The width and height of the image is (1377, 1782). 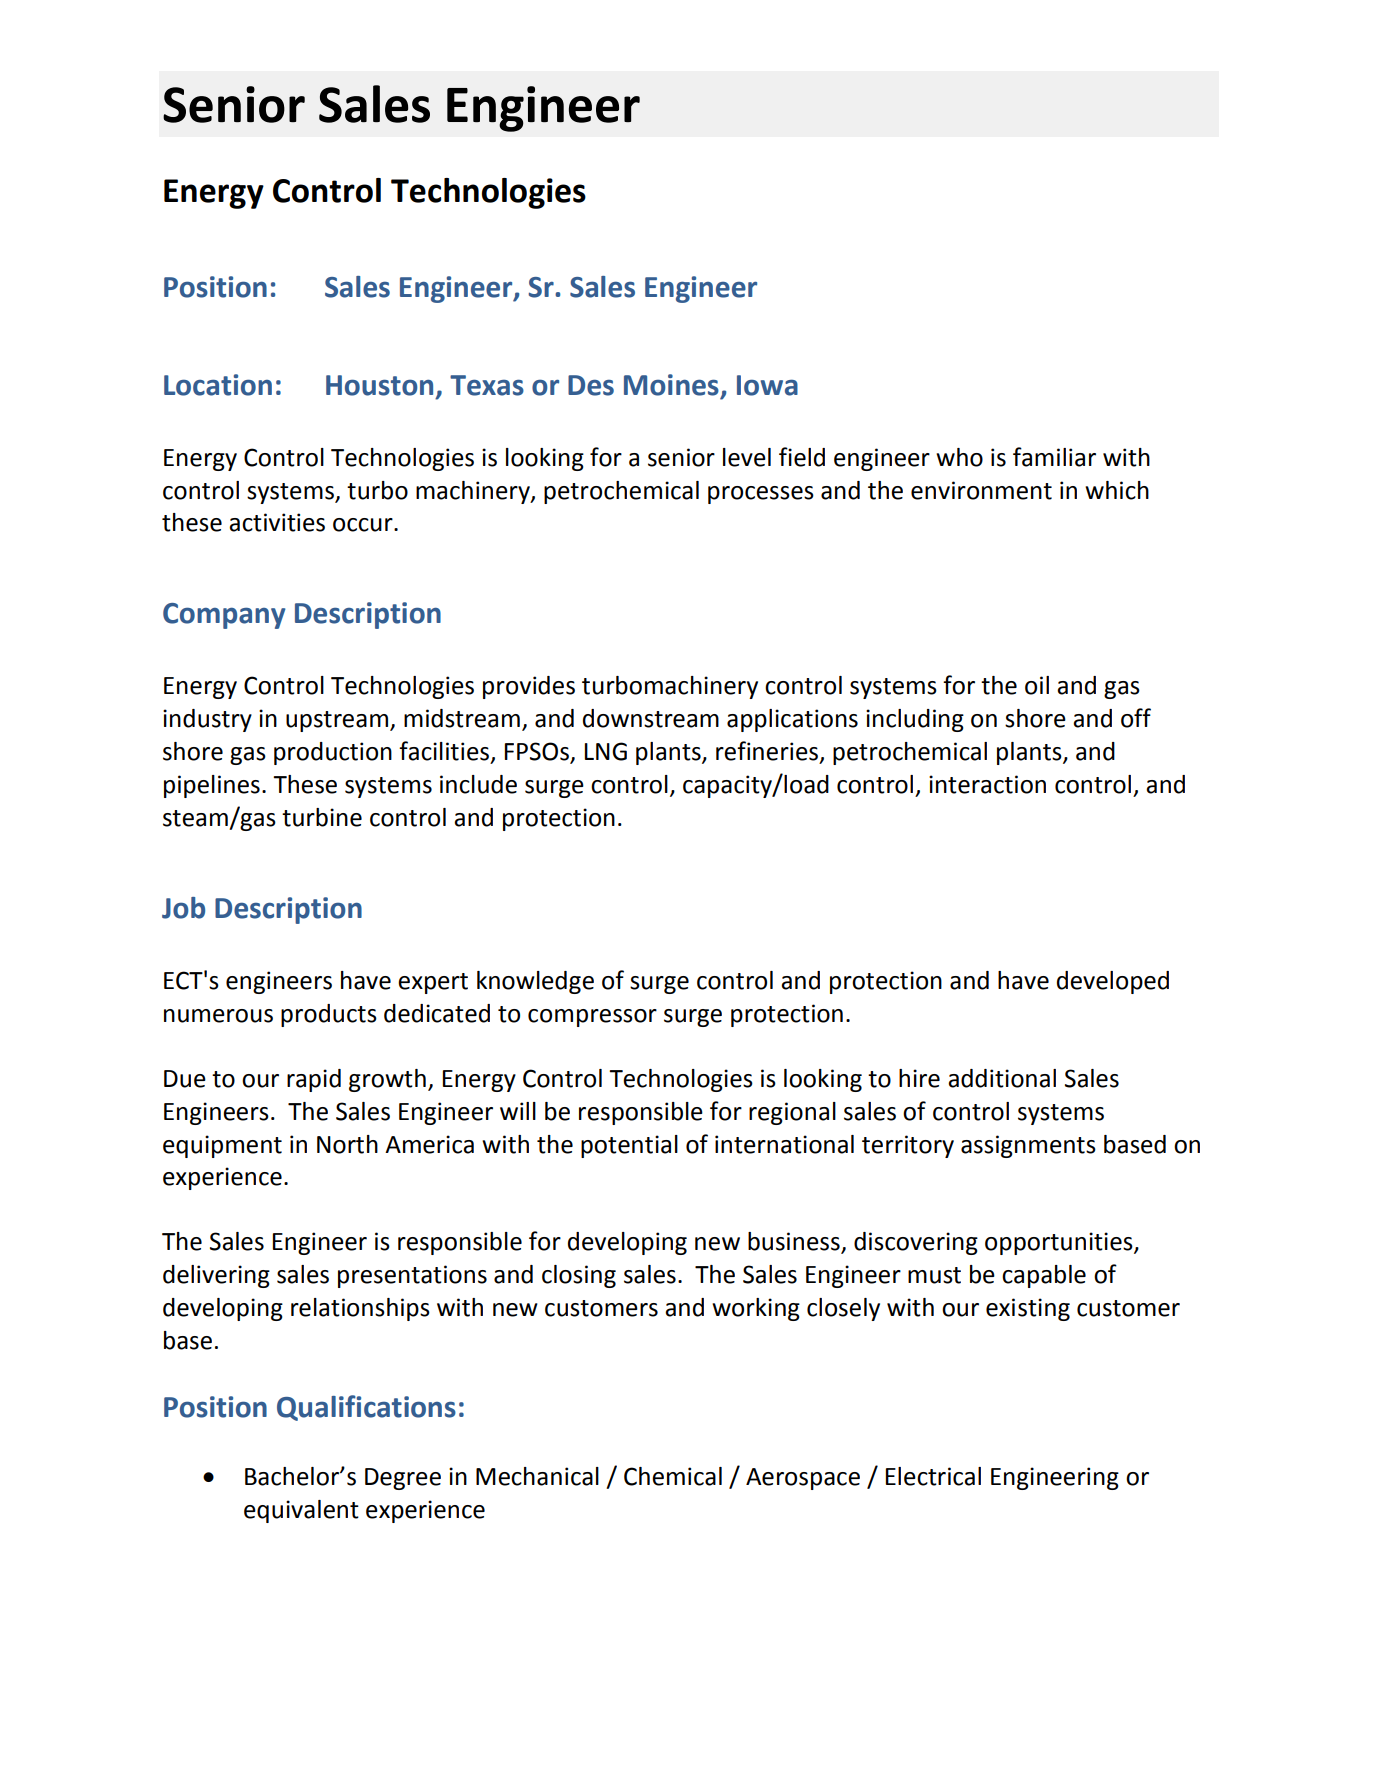 What do you see at coordinates (1054, 457) in the image?
I see `familiar` at bounding box center [1054, 457].
